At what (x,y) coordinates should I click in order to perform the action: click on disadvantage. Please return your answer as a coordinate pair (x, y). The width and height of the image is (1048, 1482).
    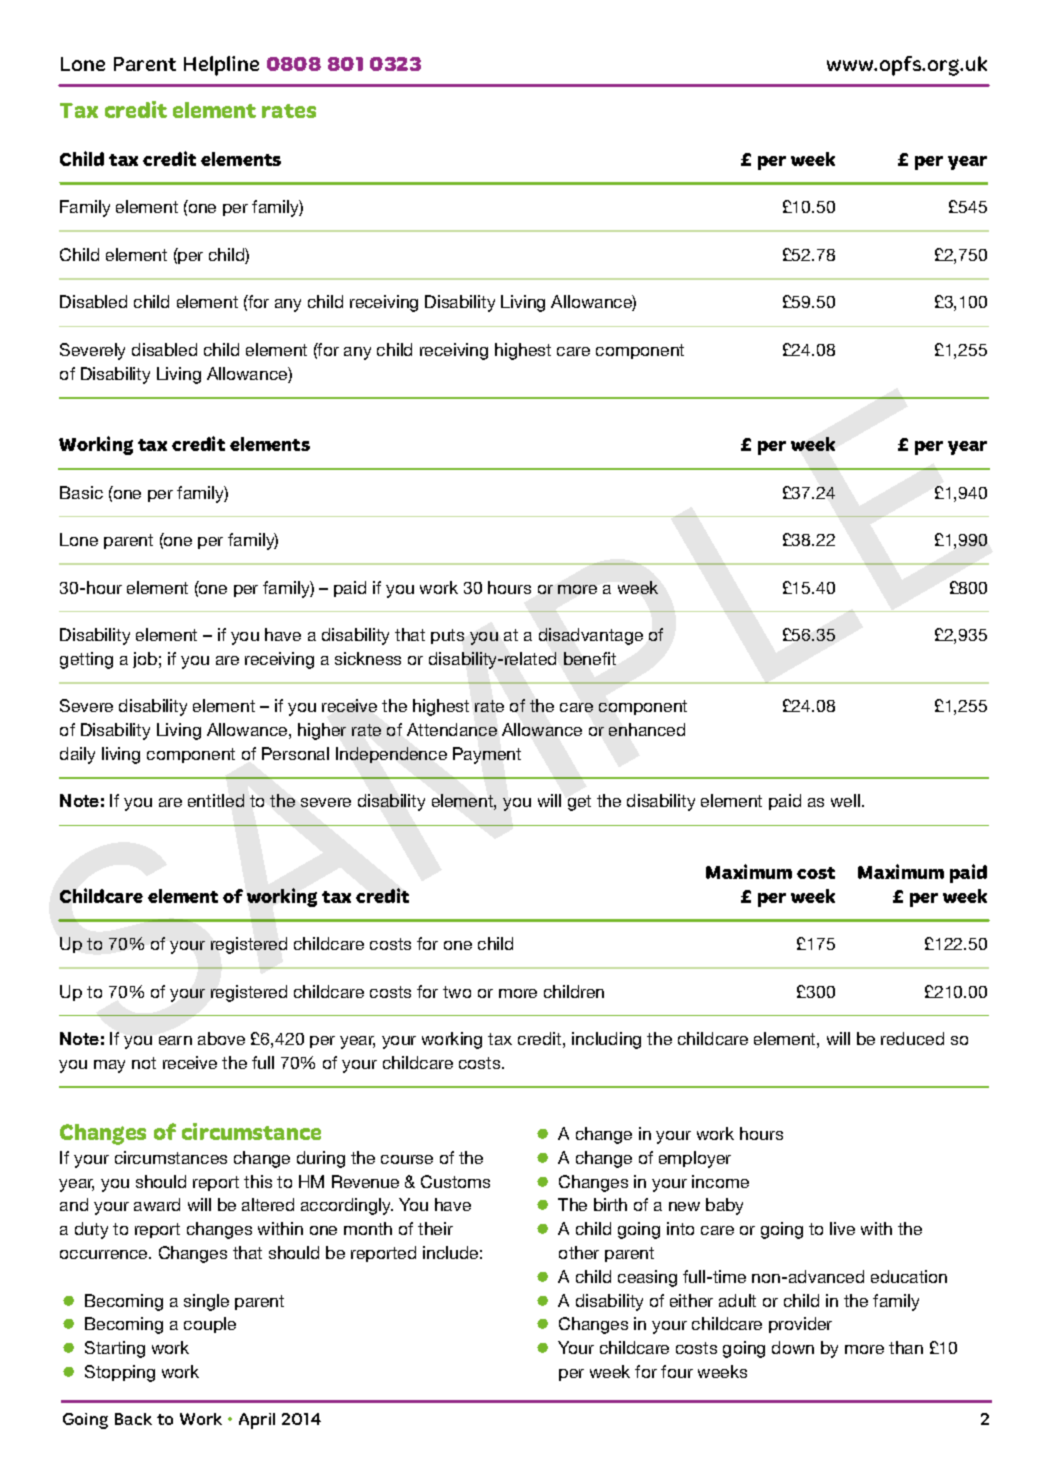
    Looking at the image, I should click on (591, 636).
